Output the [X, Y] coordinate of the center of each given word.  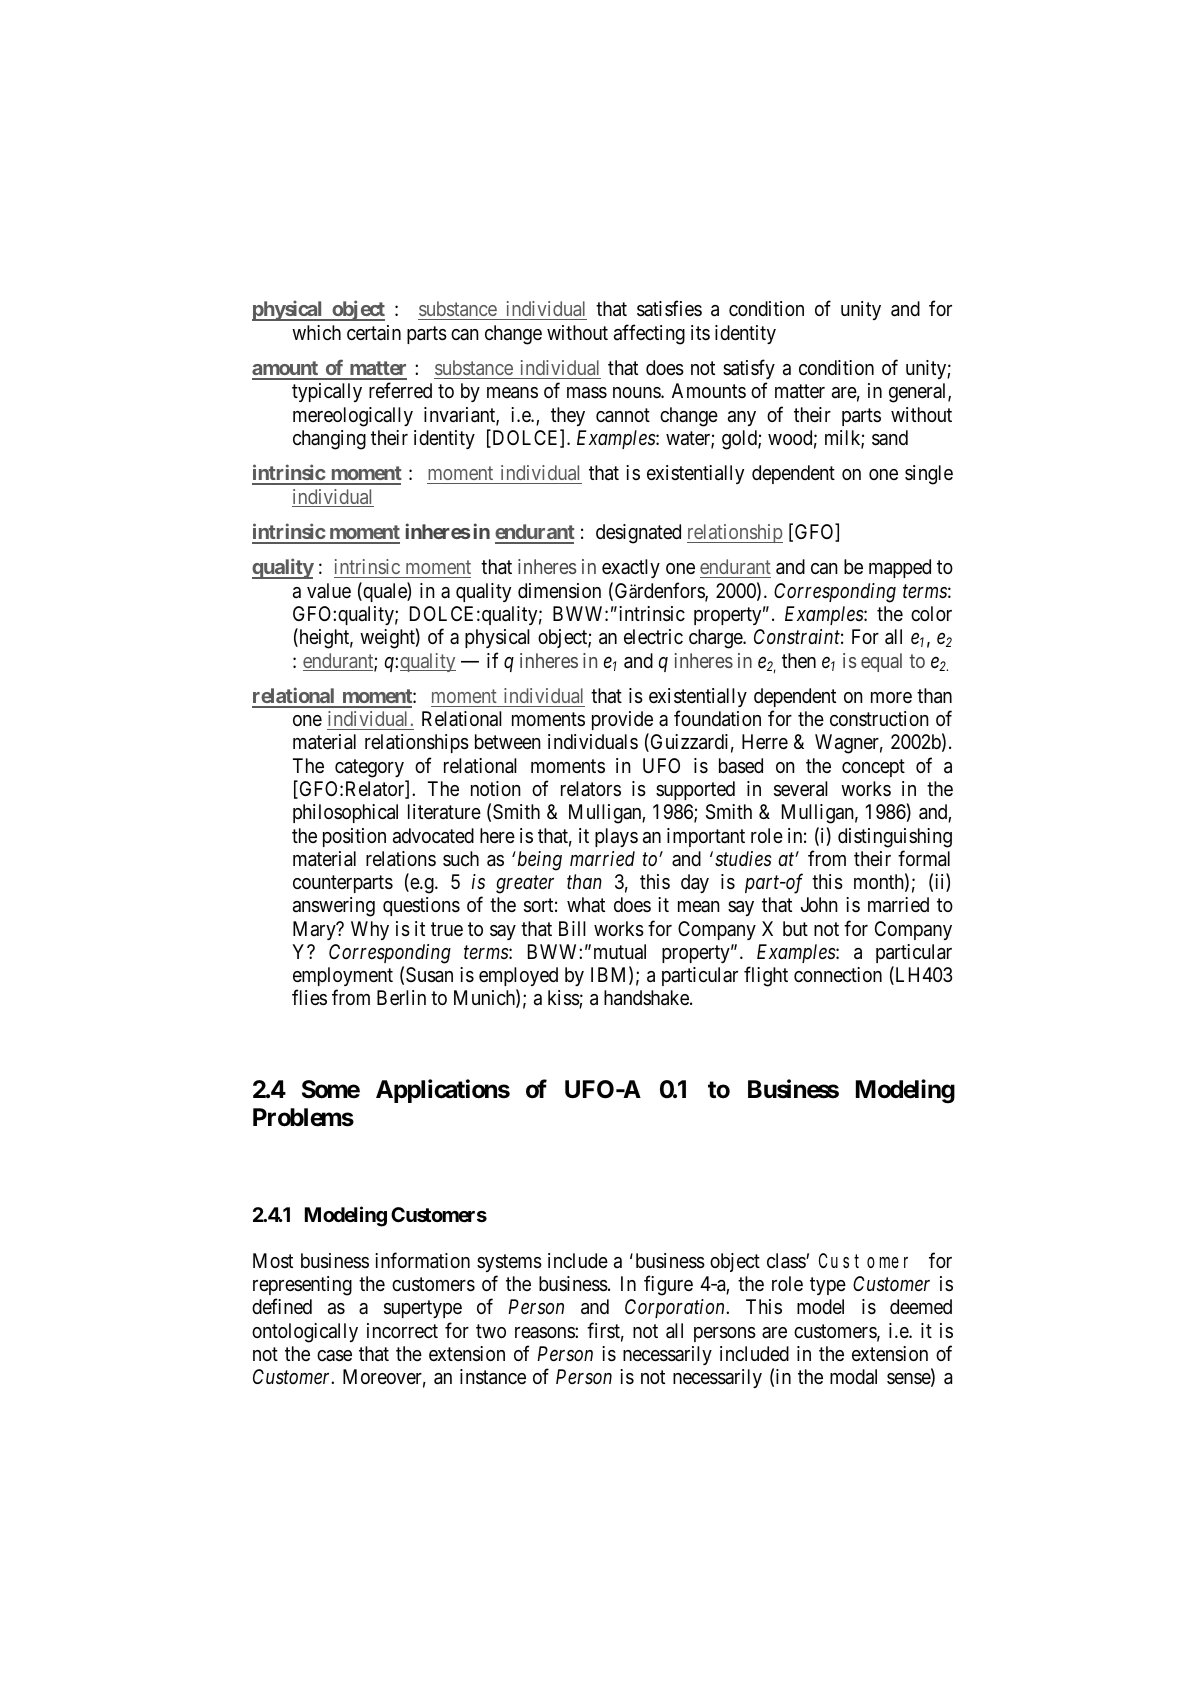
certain [374, 332]
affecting [649, 334]
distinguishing [895, 838]
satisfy [749, 371]
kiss [564, 999]
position [354, 837]
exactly [631, 568]
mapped [900, 568]
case [334, 1356]
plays [616, 837]
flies [309, 997]
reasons [545, 1332]
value [329, 590]
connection [838, 974]
